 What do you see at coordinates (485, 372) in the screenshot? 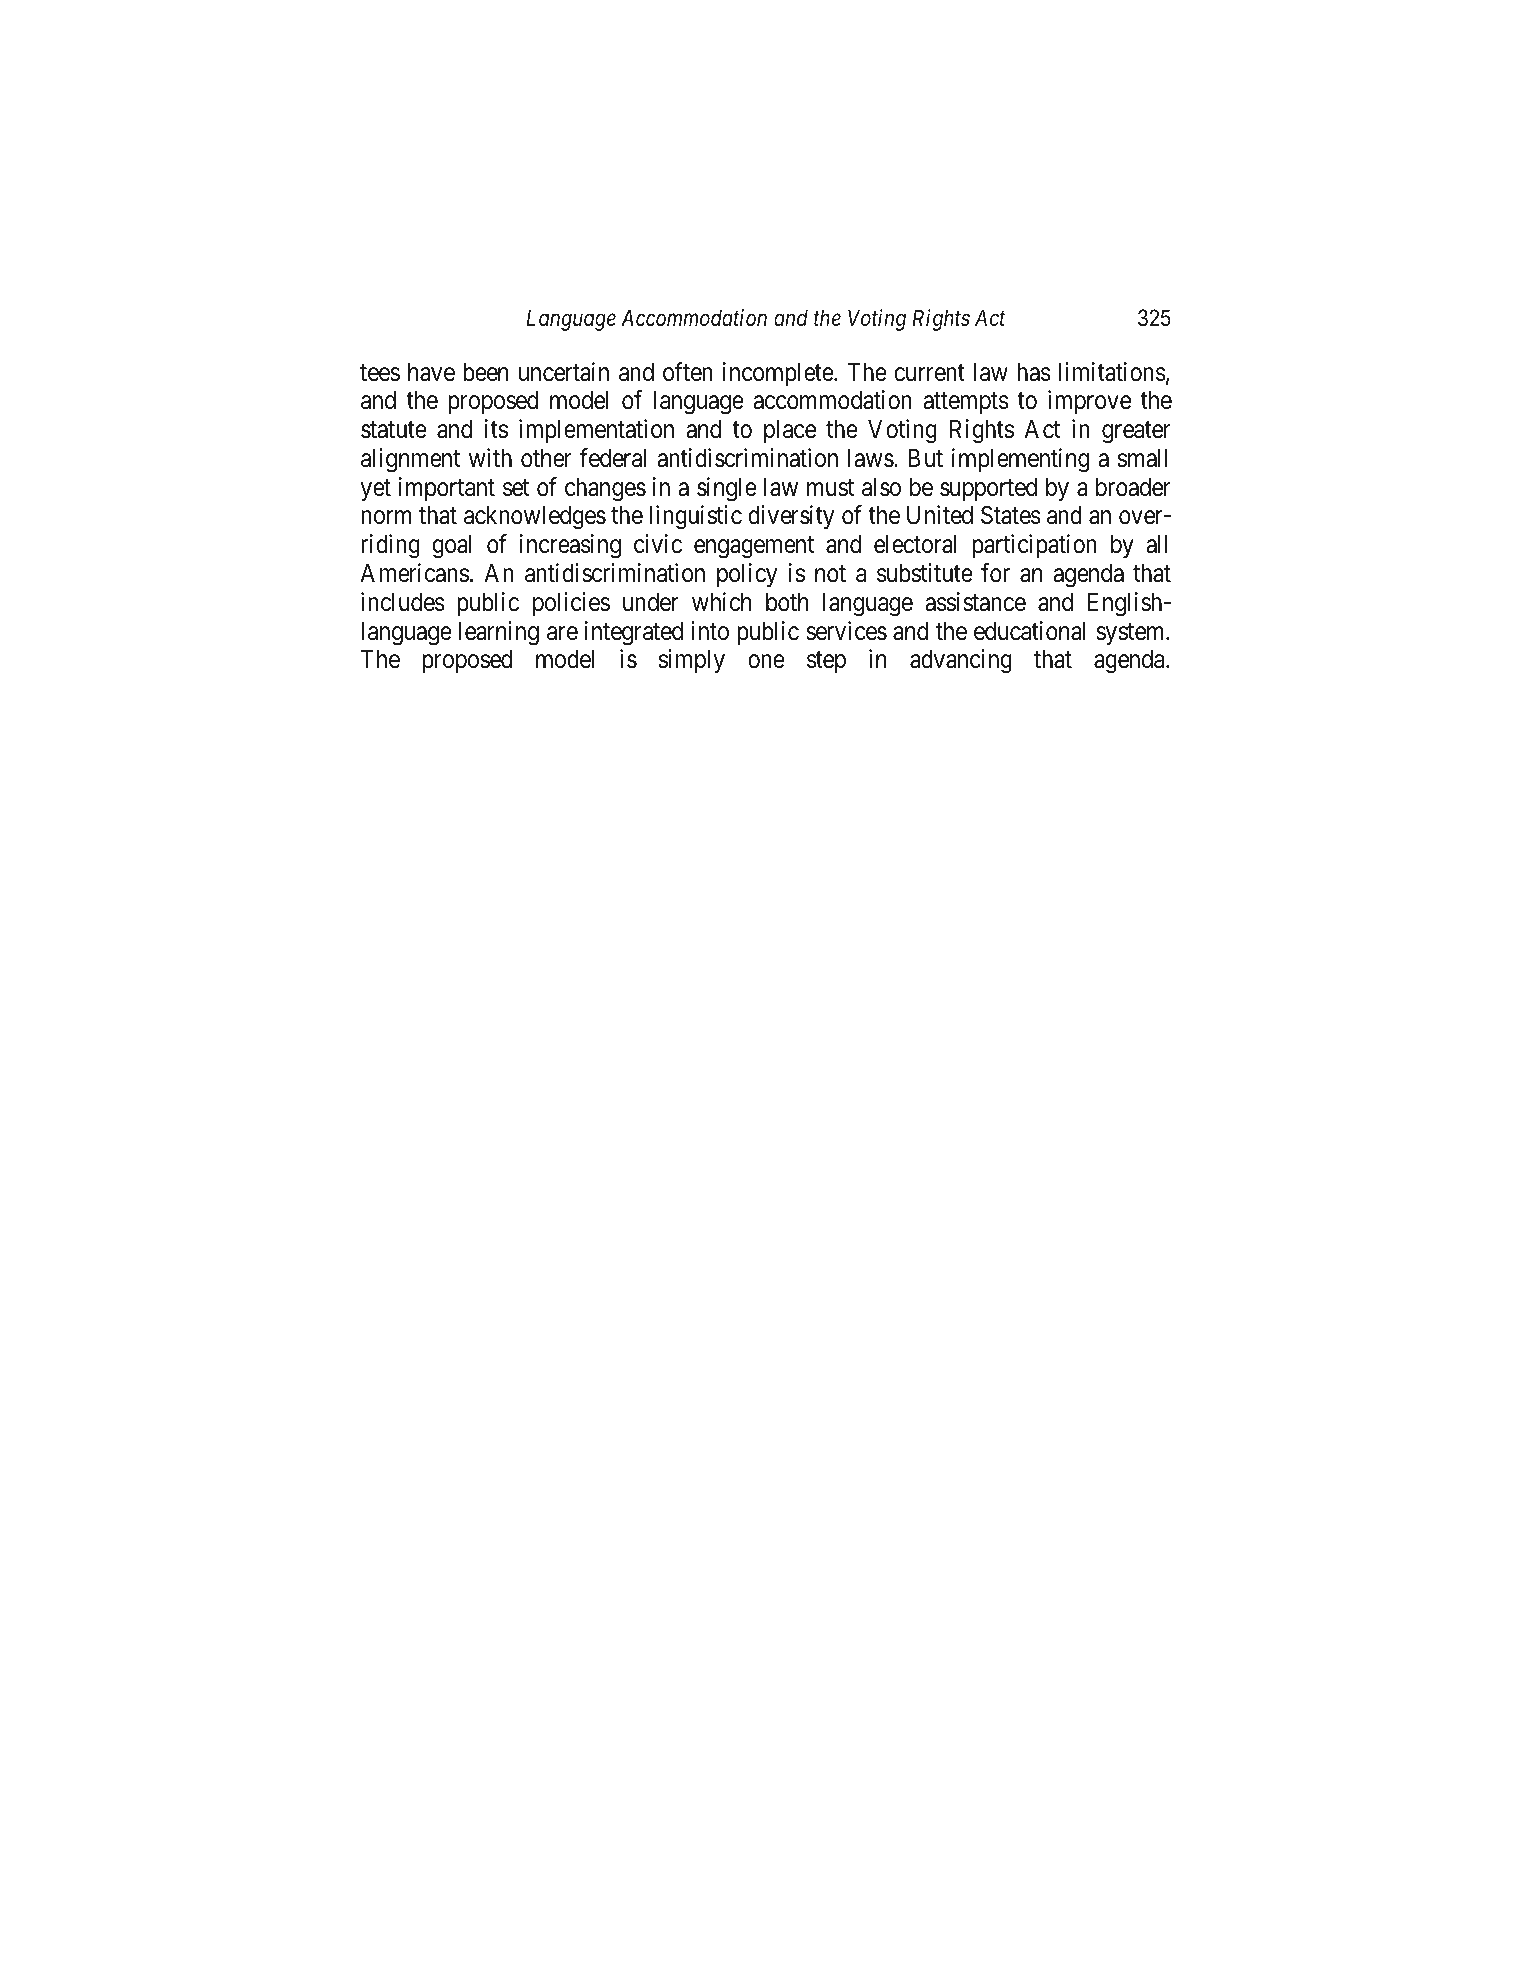
I see `been` at bounding box center [485, 372].
